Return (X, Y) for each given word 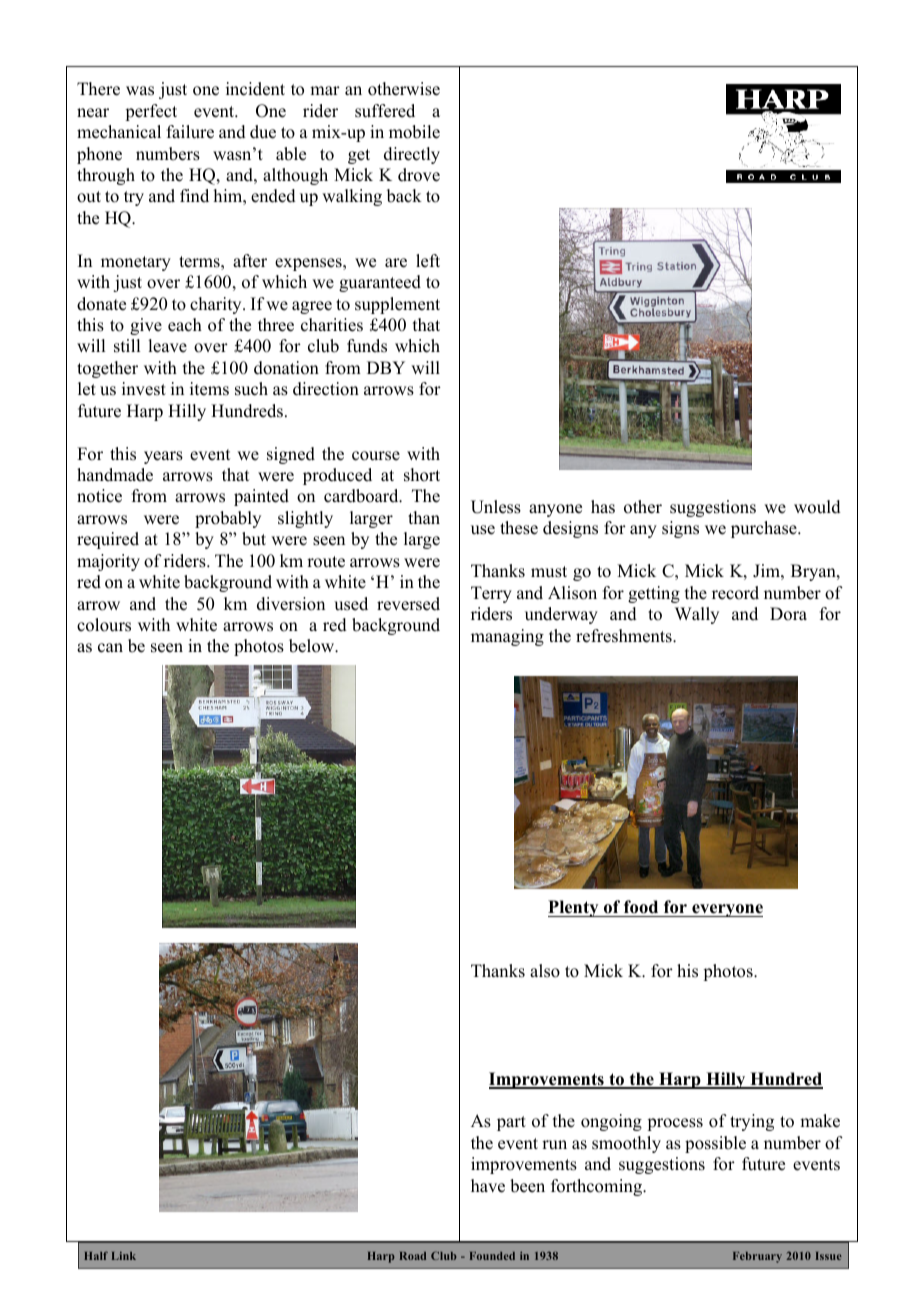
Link (124, 1256)
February (757, 1257)
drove (419, 175)
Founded (492, 1256)
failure (190, 132)
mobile (414, 132)
